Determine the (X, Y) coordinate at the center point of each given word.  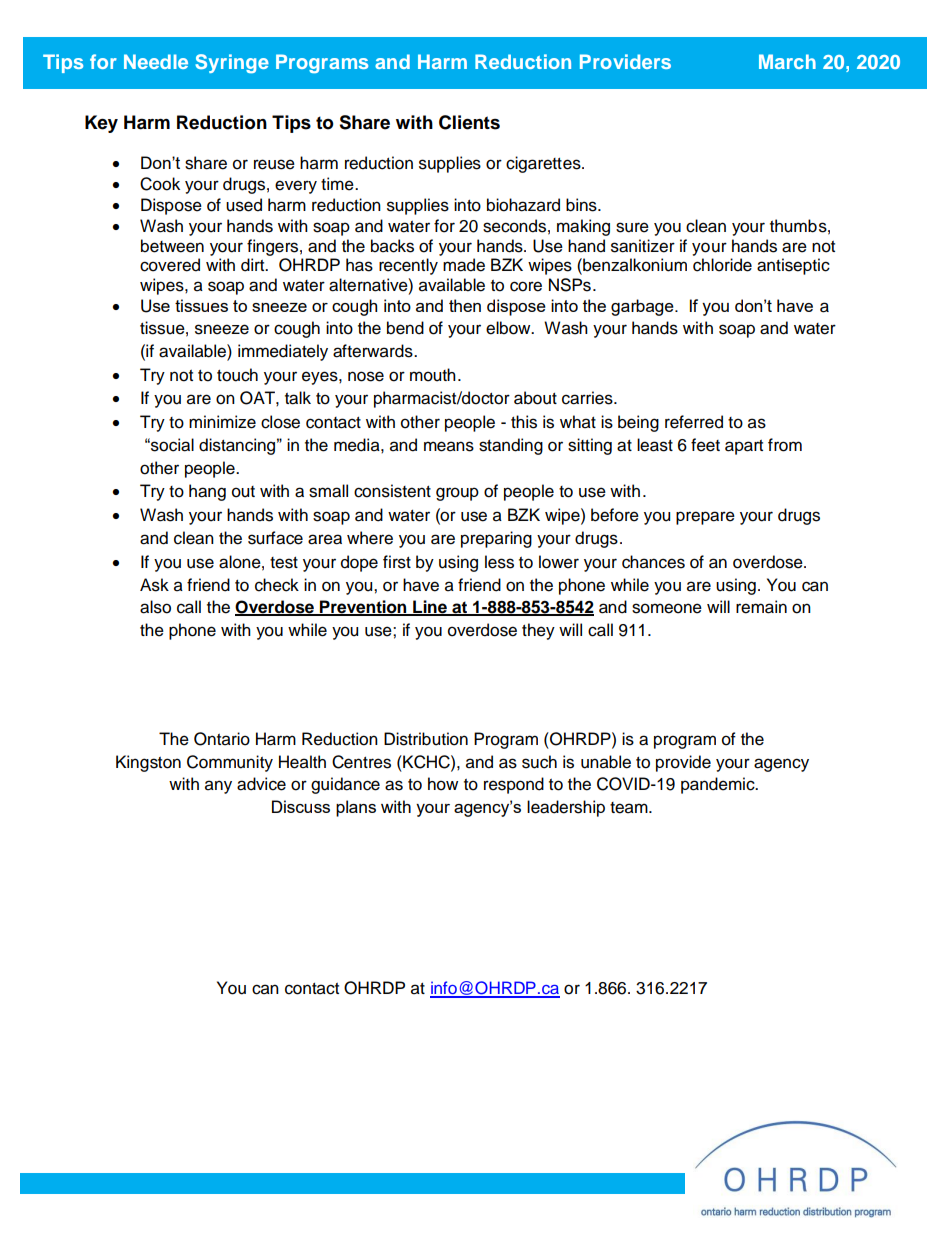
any (218, 787)
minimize (222, 422)
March (787, 61)
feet (705, 445)
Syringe (232, 63)
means (449, 446)
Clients (469, 122)
